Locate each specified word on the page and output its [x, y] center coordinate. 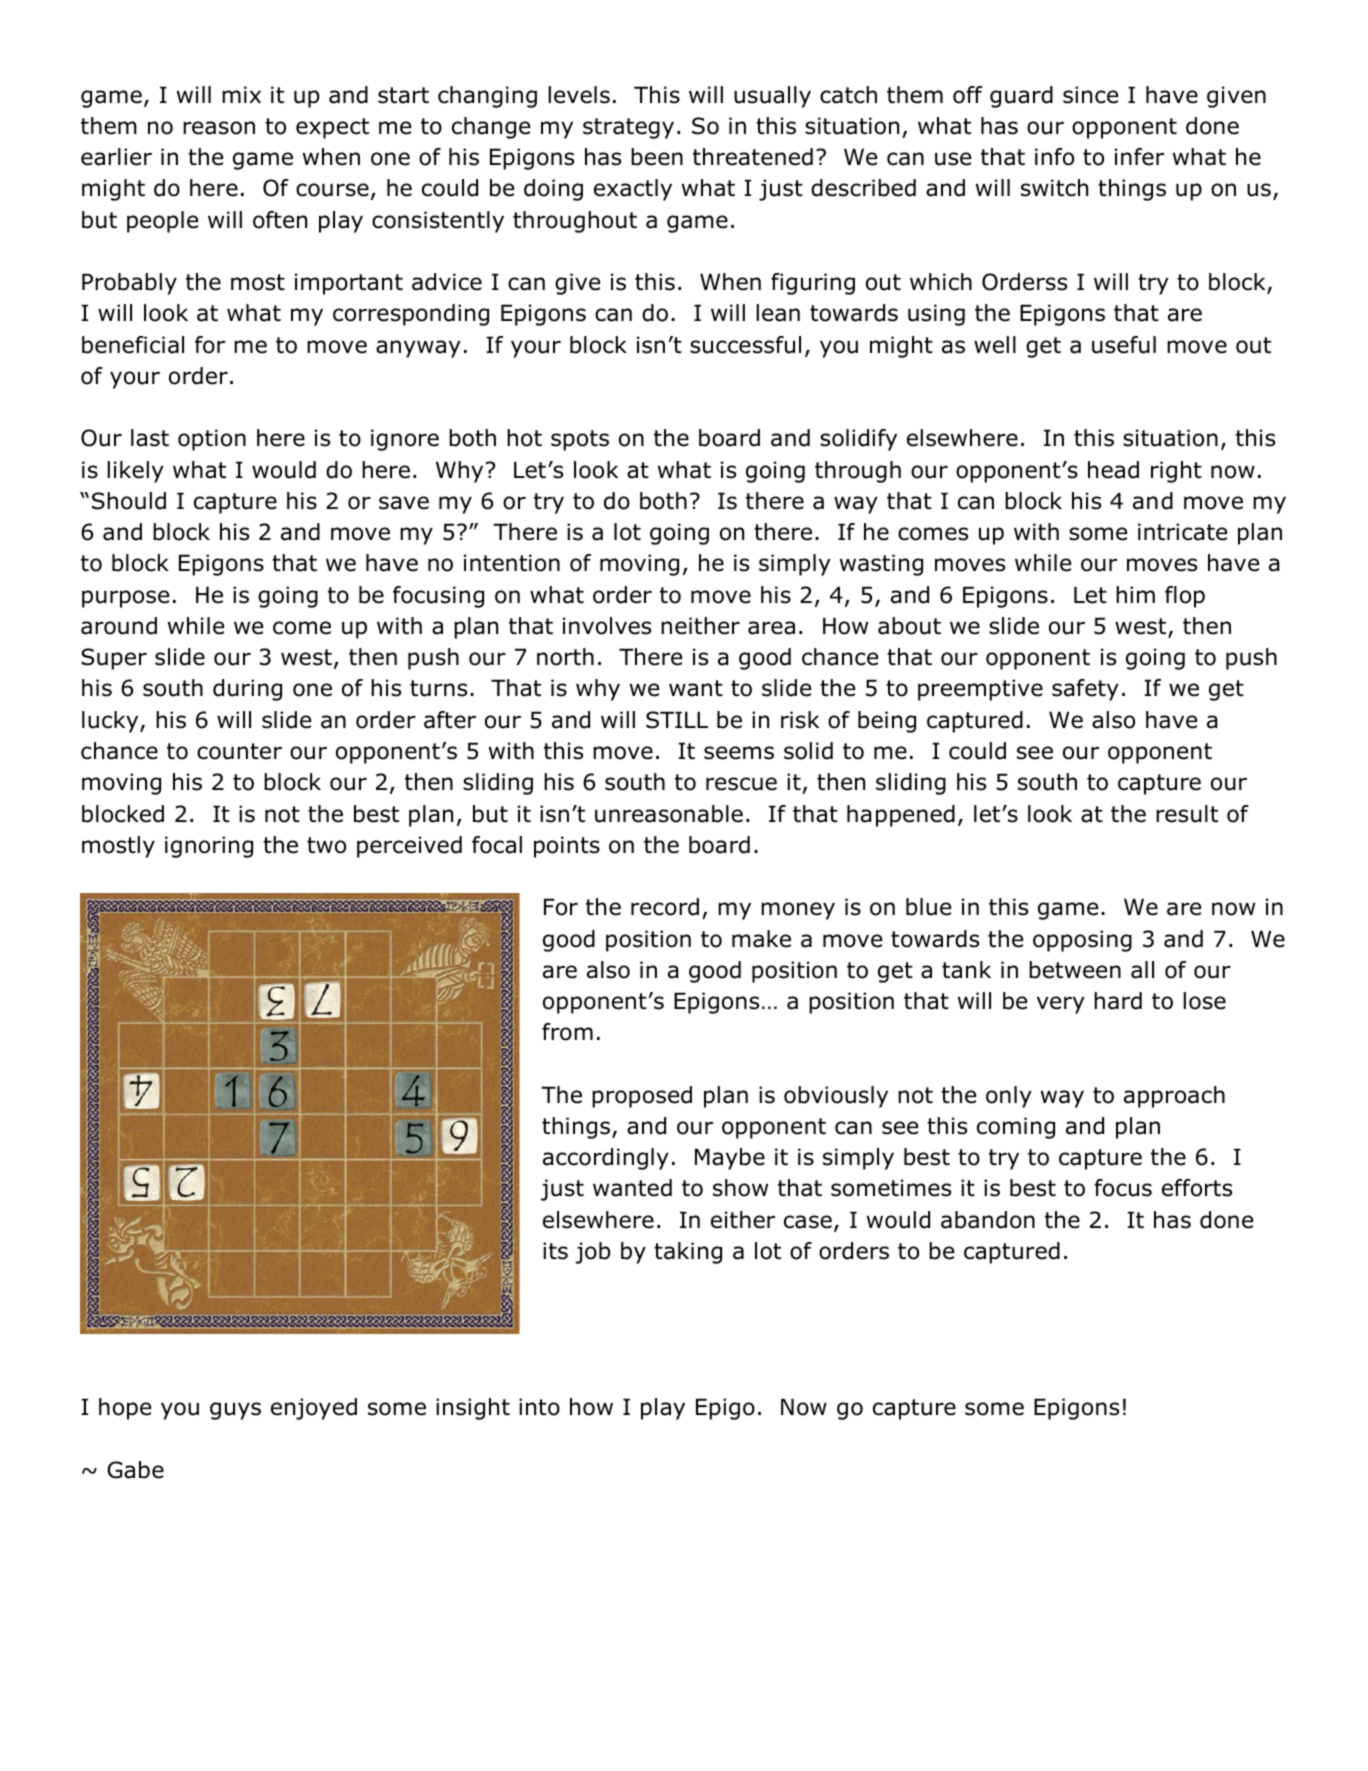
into [539, 1407]
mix [241, 94]
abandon [988, 1220]
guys [235, 1411]
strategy [628, 128]
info [1054, 157]
